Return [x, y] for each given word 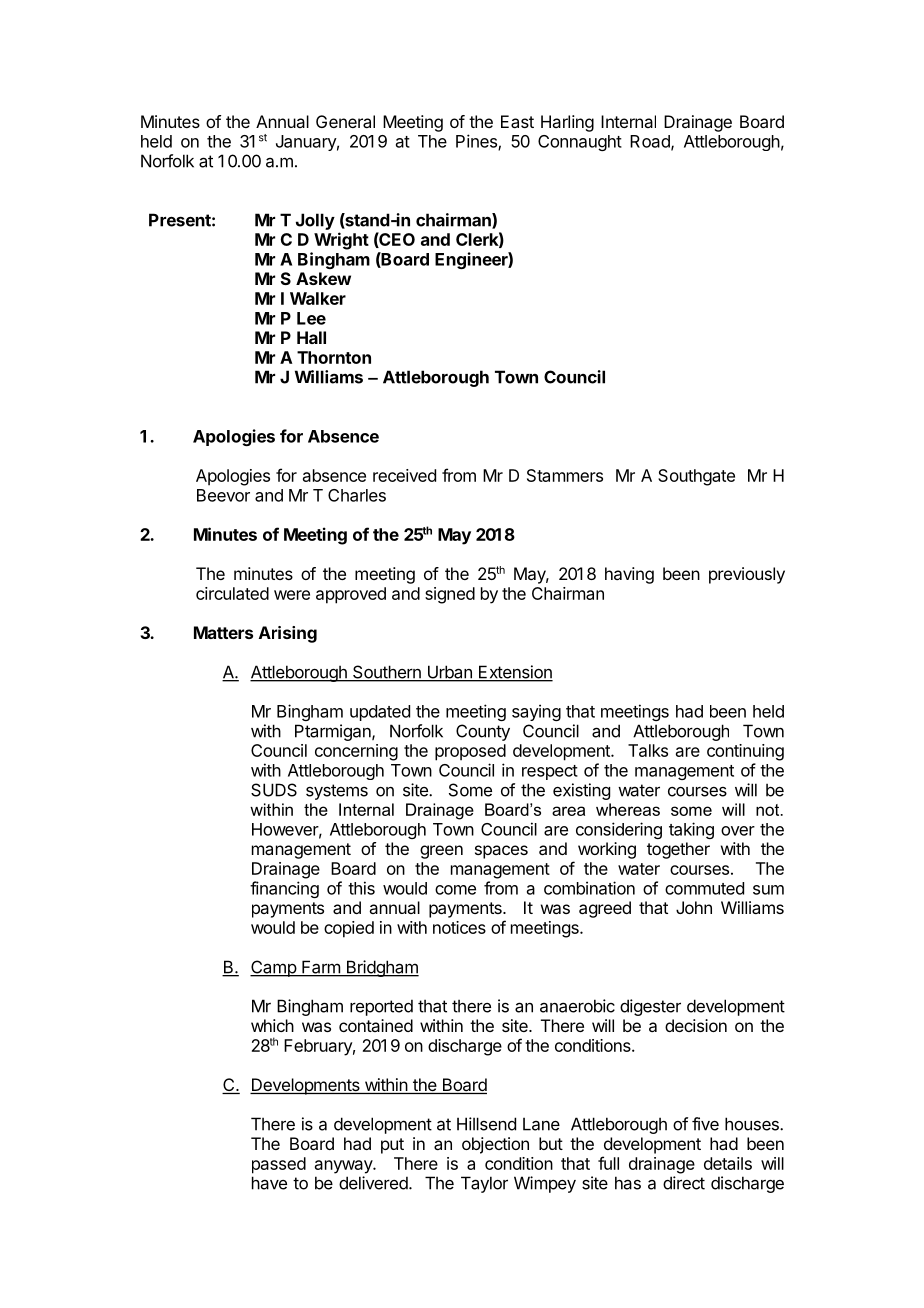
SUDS [274, 790]
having [629, 575]
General [345, 121]
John [694, 907]
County [483, 732]
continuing [745, 752]
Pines [477, 142]
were [292, 595]
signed [450, 595]
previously [747, 575]
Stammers [565, 475]
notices [459, 927]
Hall [311, 337]
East [517, 121]
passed [279, 1165]
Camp [274, 968]
